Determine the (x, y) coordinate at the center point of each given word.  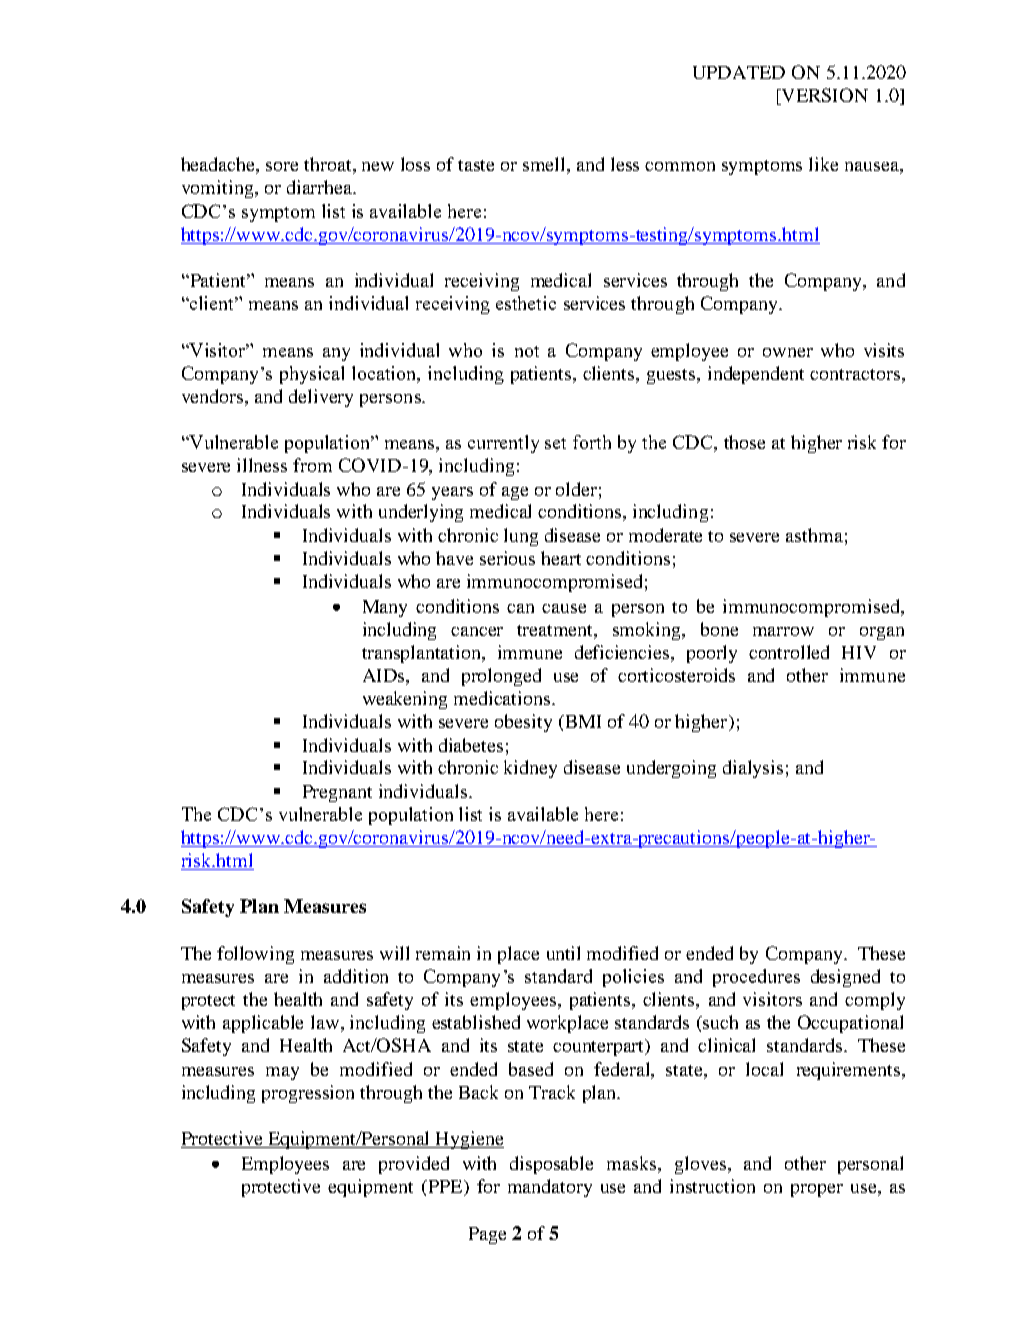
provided (414, 1165)
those (744, 442)
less (625, 164)
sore (282, 166)
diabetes (471, 745)
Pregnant (337, 793)
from (312, 465)
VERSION (823, 96)
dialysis (753, 769)
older (576, 489)
